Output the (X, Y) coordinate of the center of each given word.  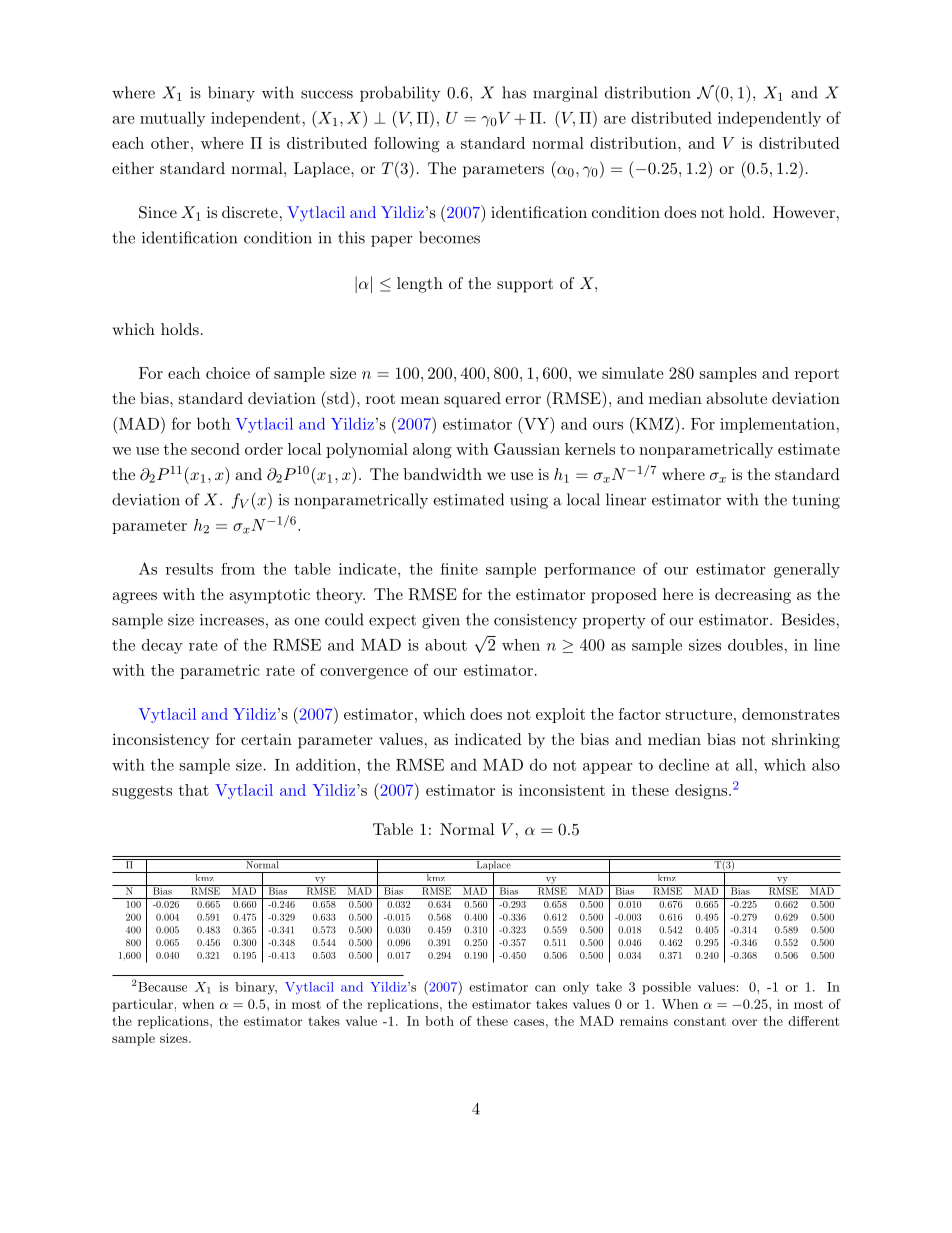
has (514, 92)
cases (529, 1022)
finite (459, 569)
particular (142, 1005)
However (804, 212)
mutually (173, 119)
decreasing (753, 596)
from (238, 569)
